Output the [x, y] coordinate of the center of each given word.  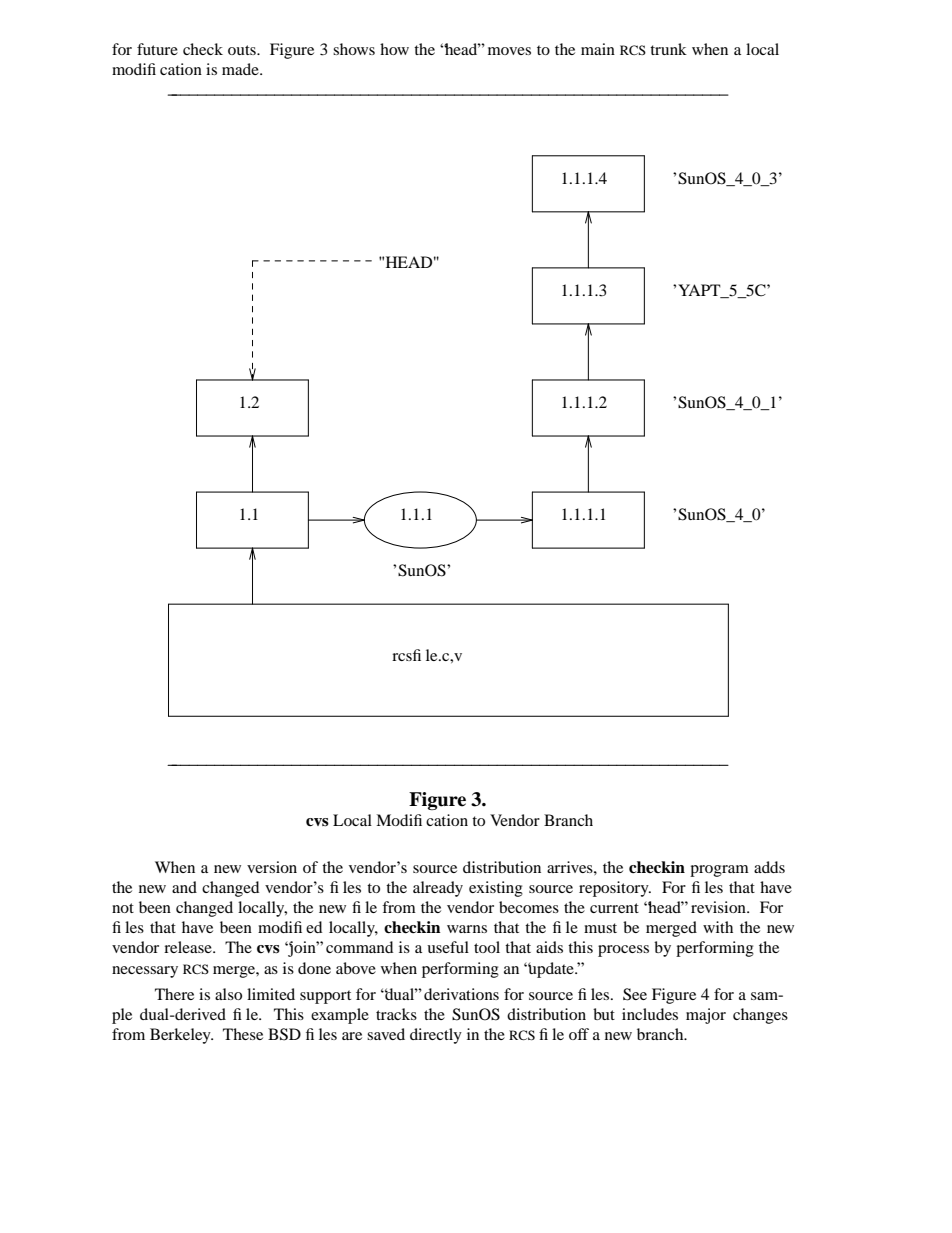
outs [243, 50]
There [174, 994]
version [272, 867]
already [438, 889]
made [241, 69]
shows [354, 49]
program [719, 871]
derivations [461, 994]
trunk [668, 49]
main [598, 49]
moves [509, 51]
